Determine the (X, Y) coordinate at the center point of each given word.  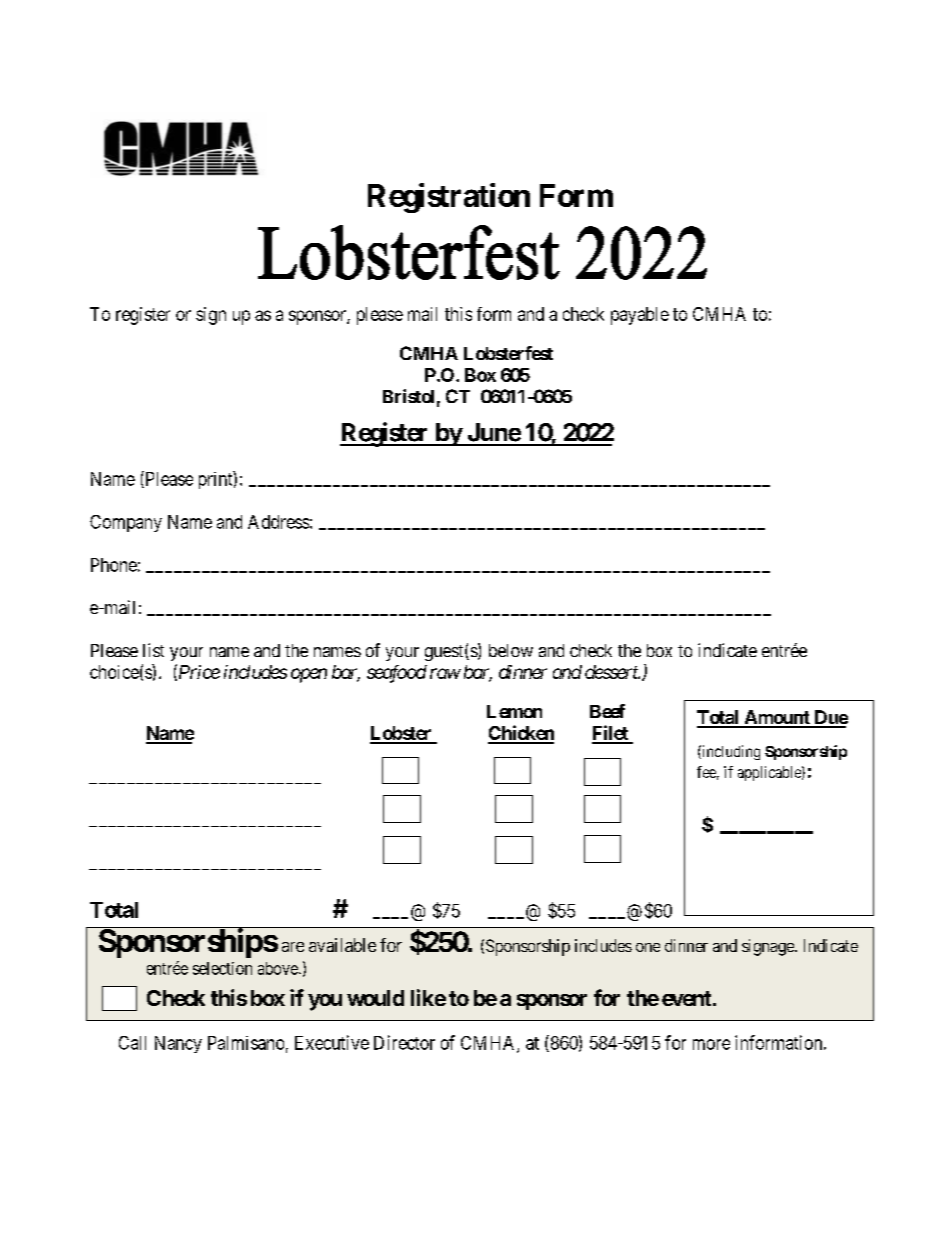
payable (640, 316)
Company (126, 523)
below (511, 650)
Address (278, 522)
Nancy (178, 1044)
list (153, 650)
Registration (449, 198)
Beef (607, 711)
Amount (777, 718)
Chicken (521, 734)
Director (404, 1042)
